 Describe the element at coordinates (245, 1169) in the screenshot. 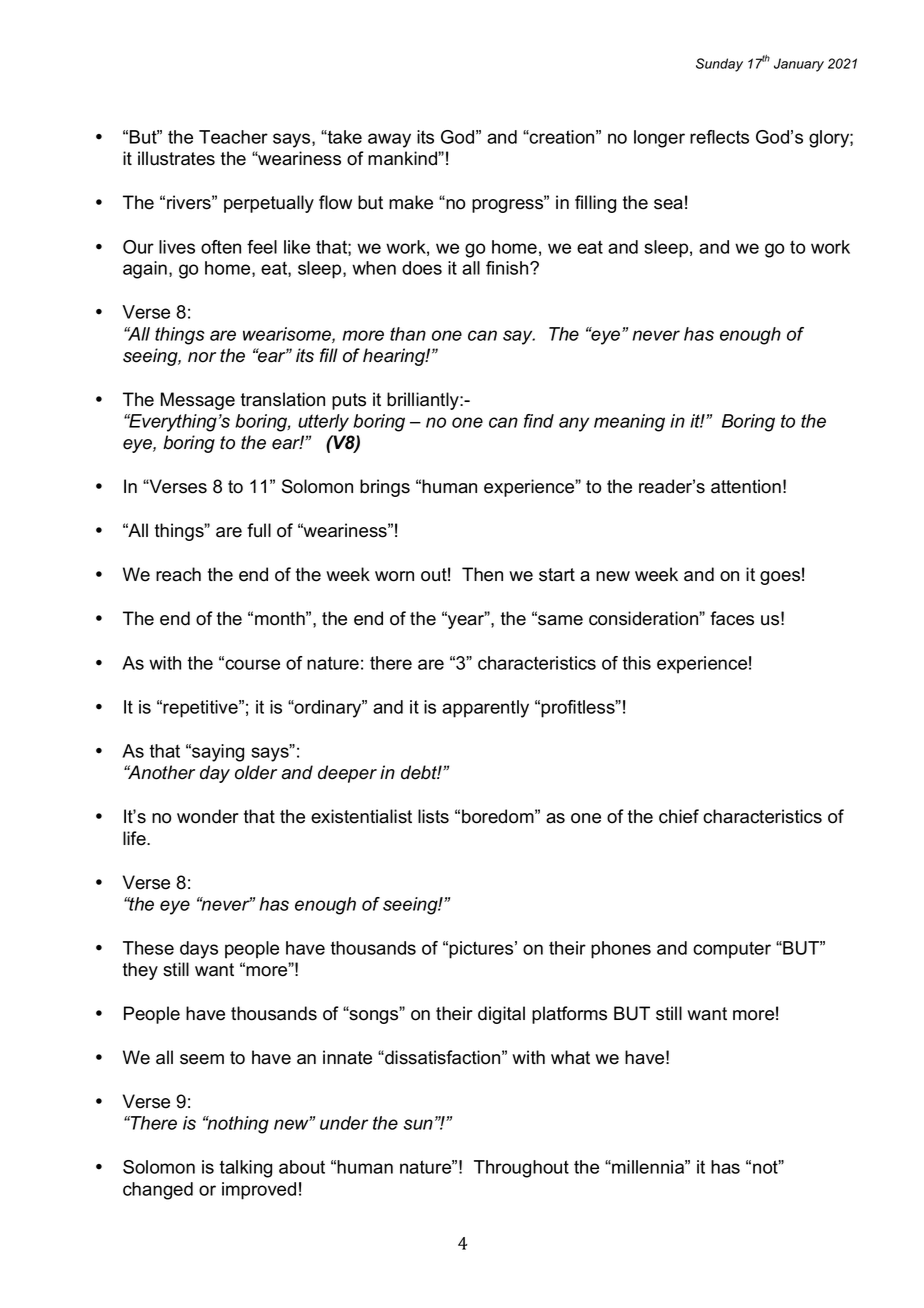

I see `talking` at that location.
